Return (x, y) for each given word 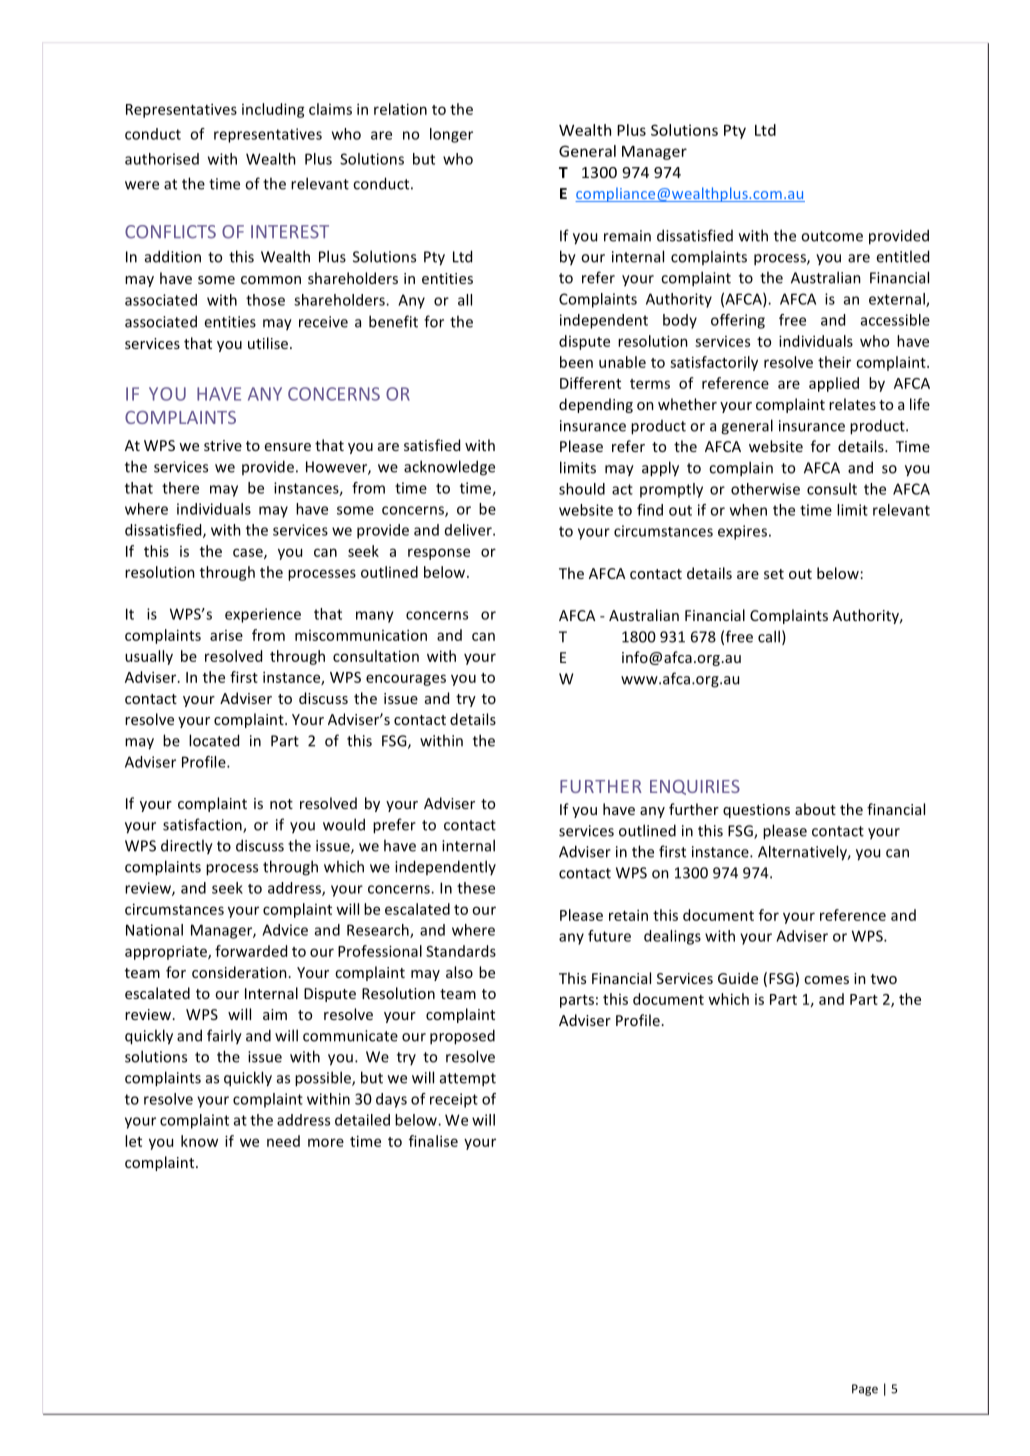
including (273, 110)
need (283, 1141)
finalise (433, 1141)
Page (865, 1390)
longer (451, 135)
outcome (832, 236)
